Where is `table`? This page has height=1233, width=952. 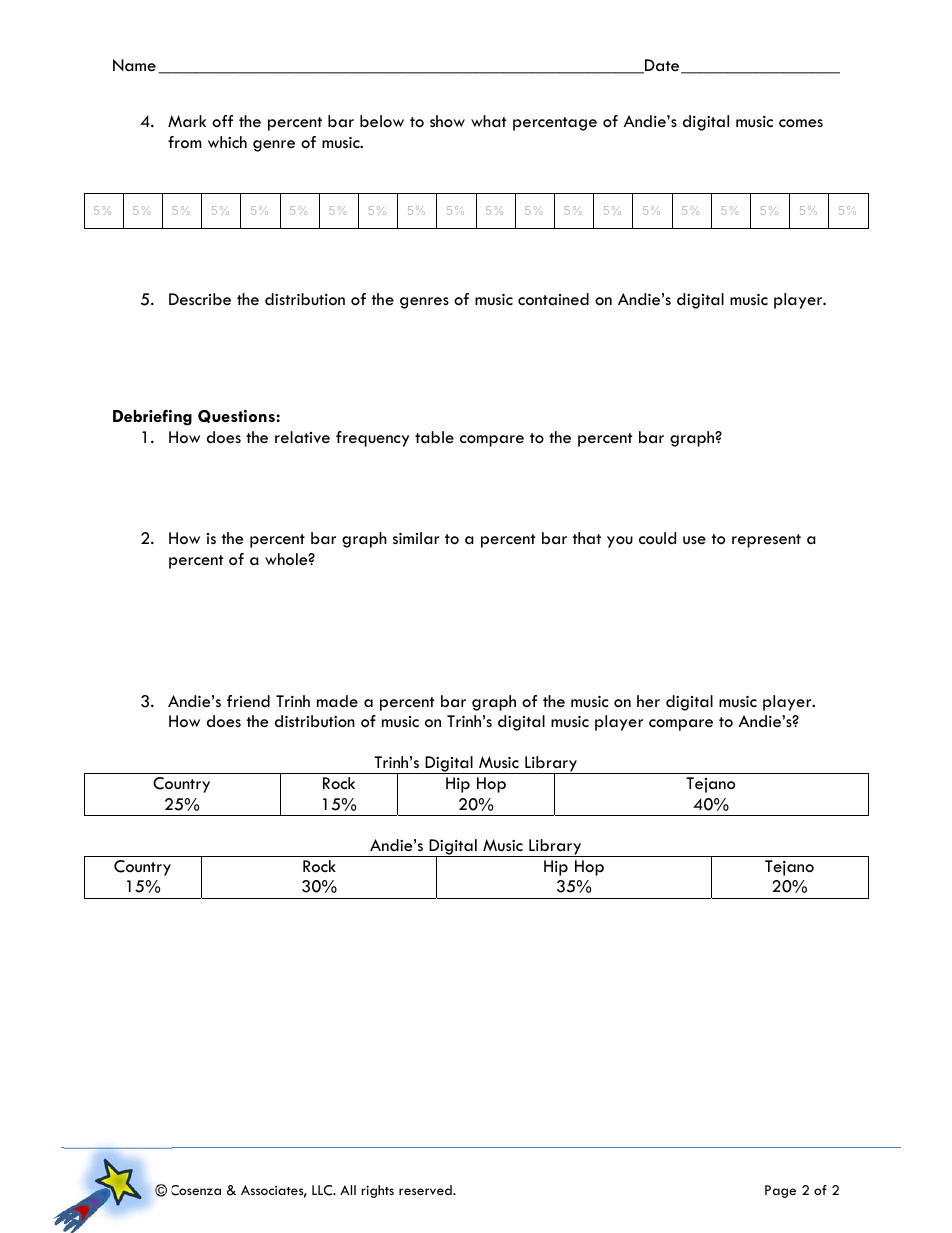 table is located at coordinates (434, 437).
